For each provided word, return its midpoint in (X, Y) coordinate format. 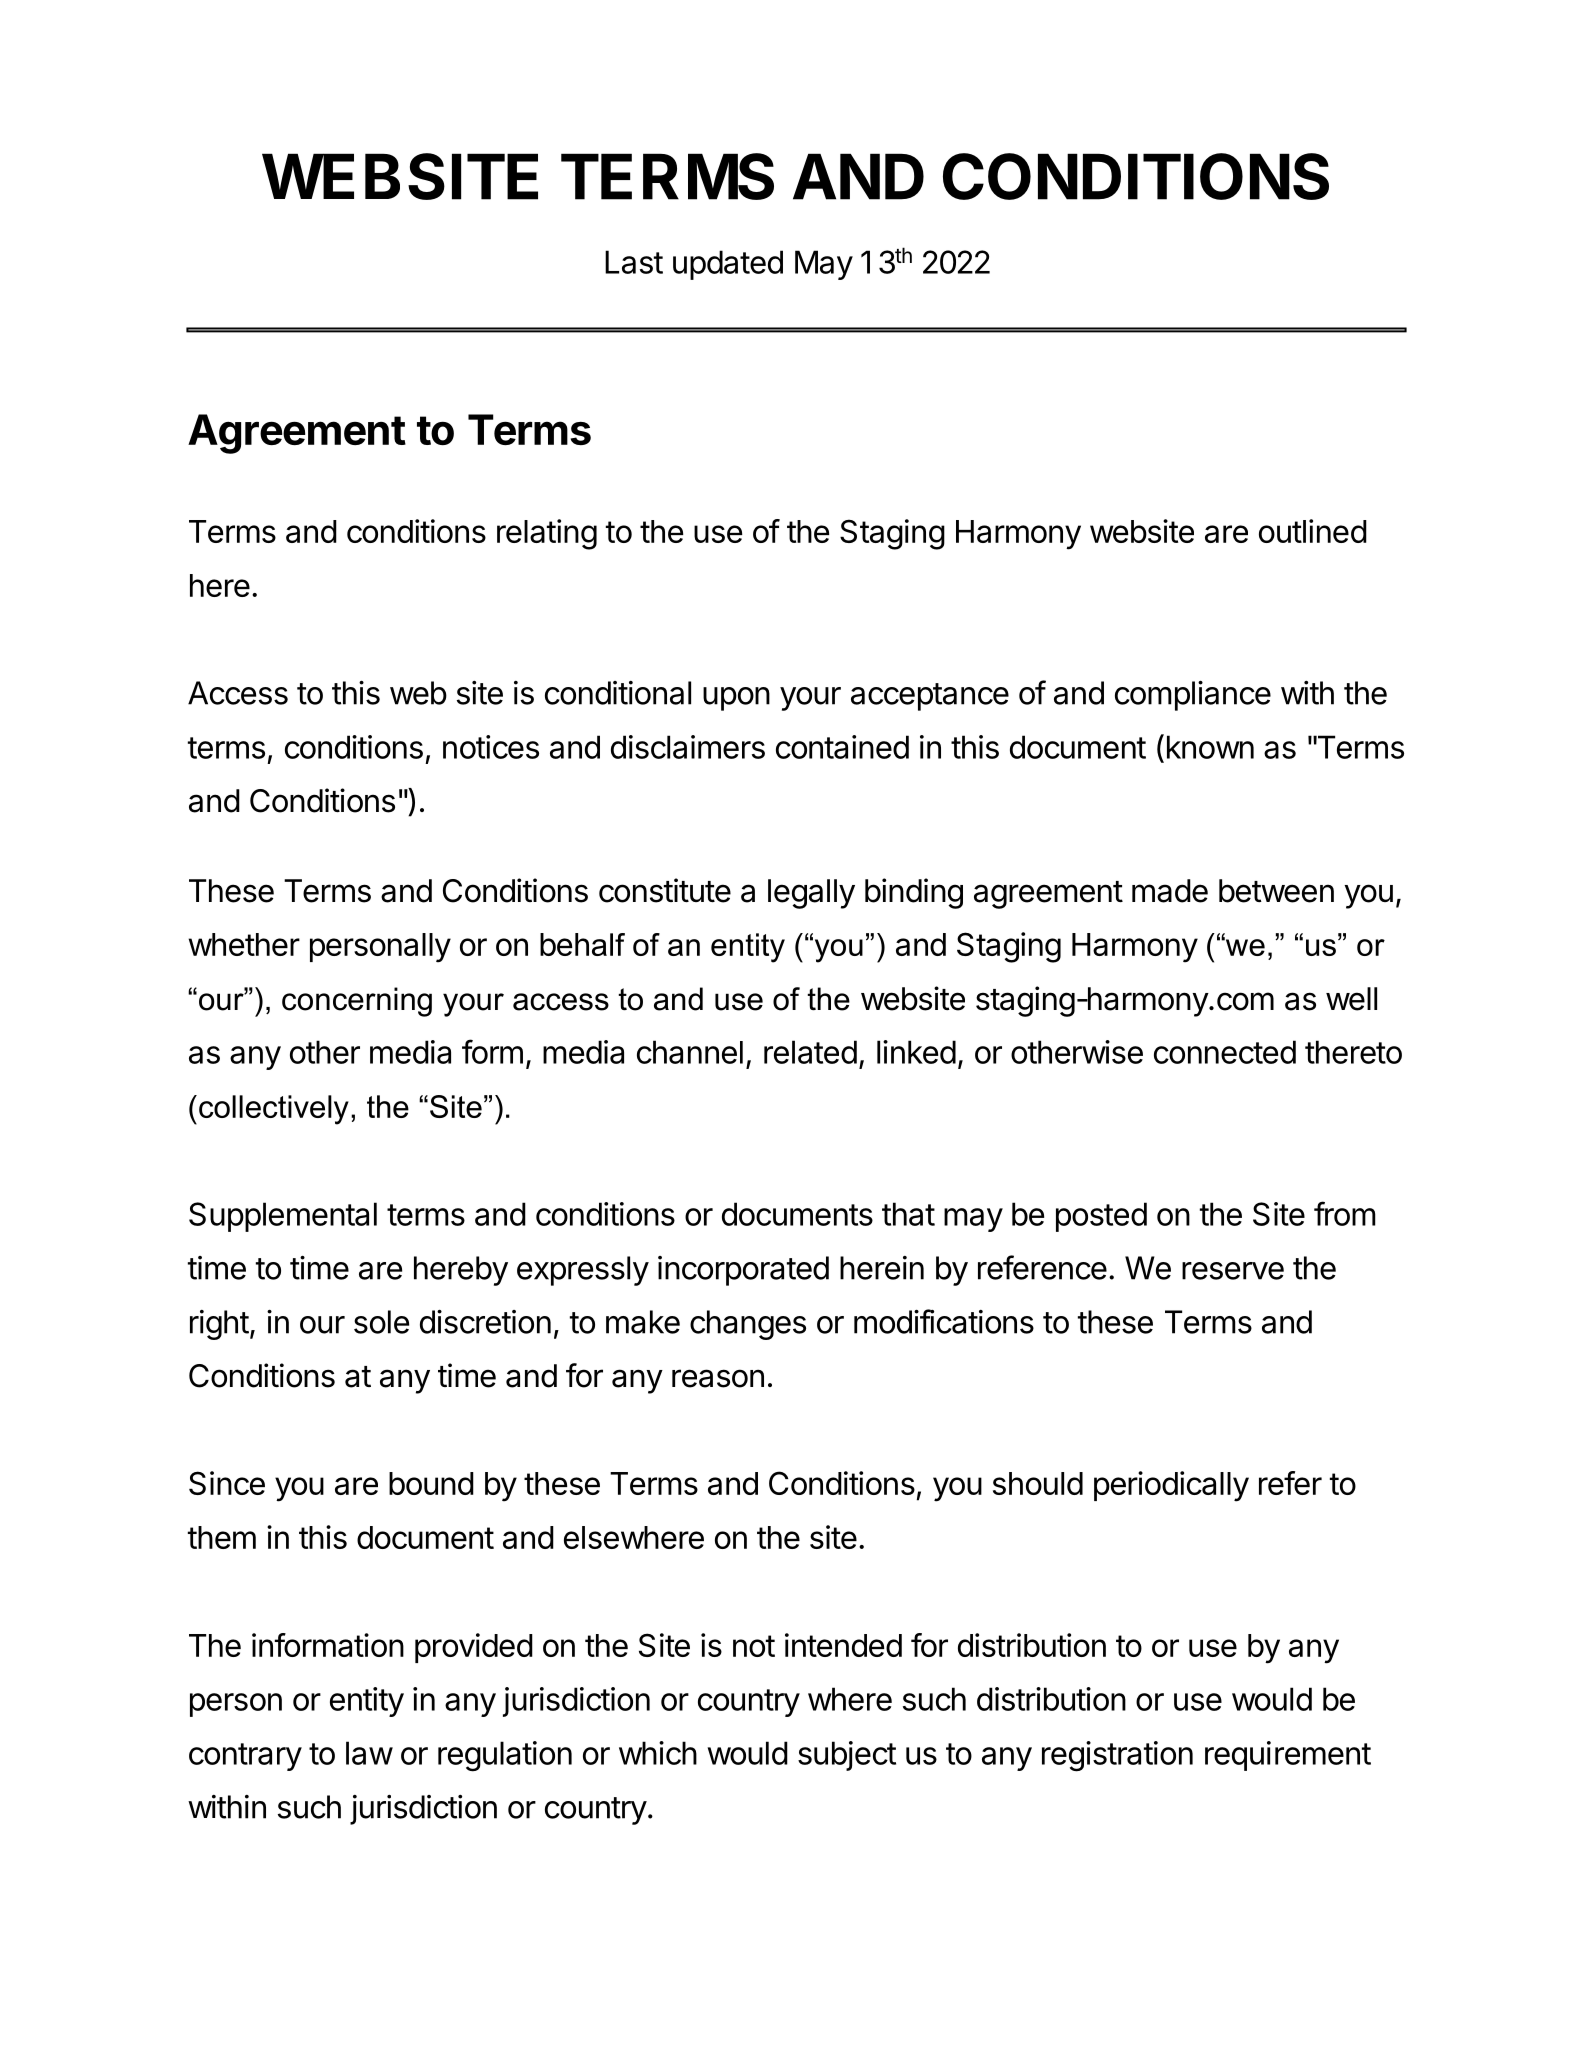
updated (728, 265)
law (369, 1753)
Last (634, 262)
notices (491, 747)
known (1210, 747)
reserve (1233, 1271)
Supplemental (283, 1217)
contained (842, 747)
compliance (1193, 696)
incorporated (743, 1271)
